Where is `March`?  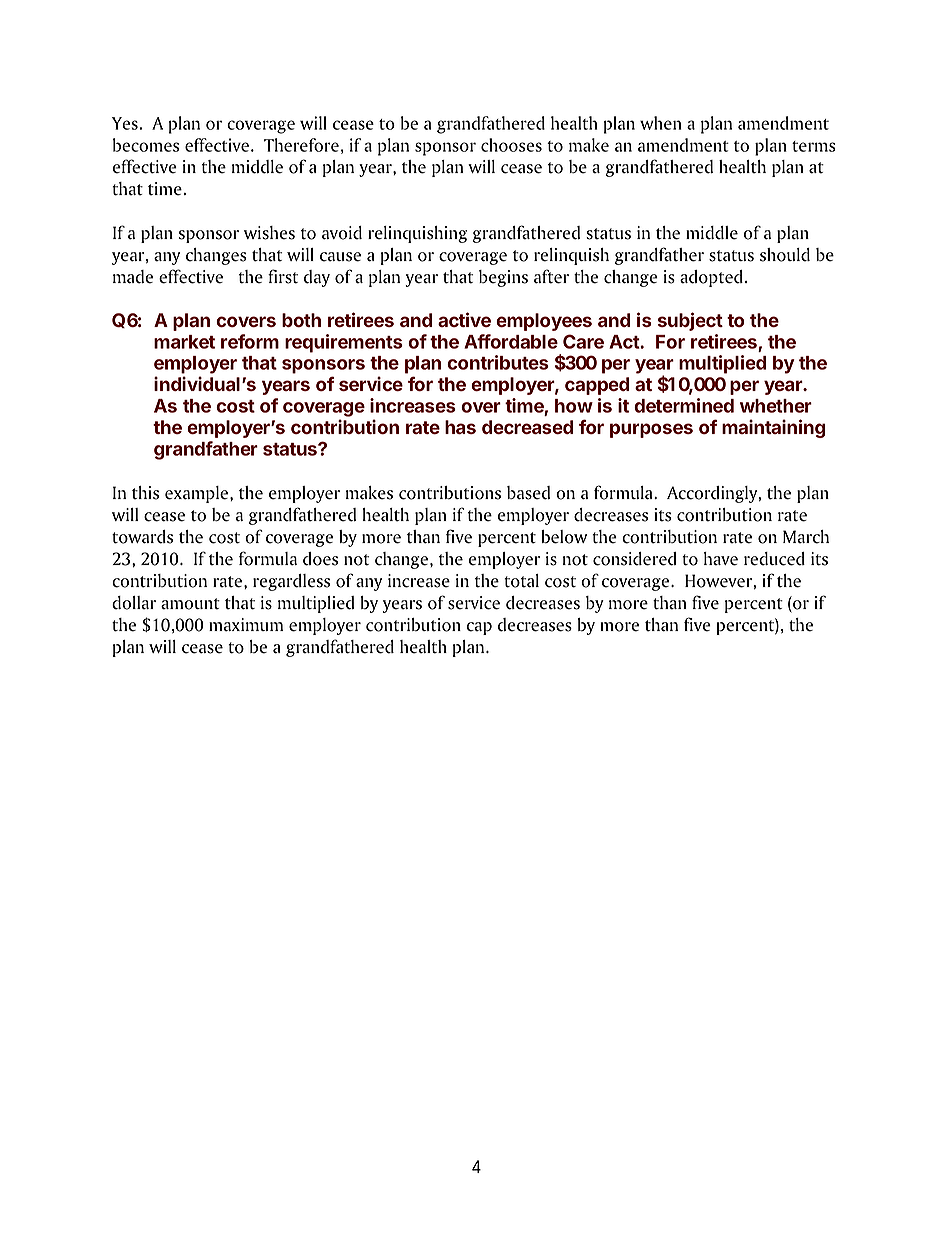
March is located at coordinates (806, 537).
